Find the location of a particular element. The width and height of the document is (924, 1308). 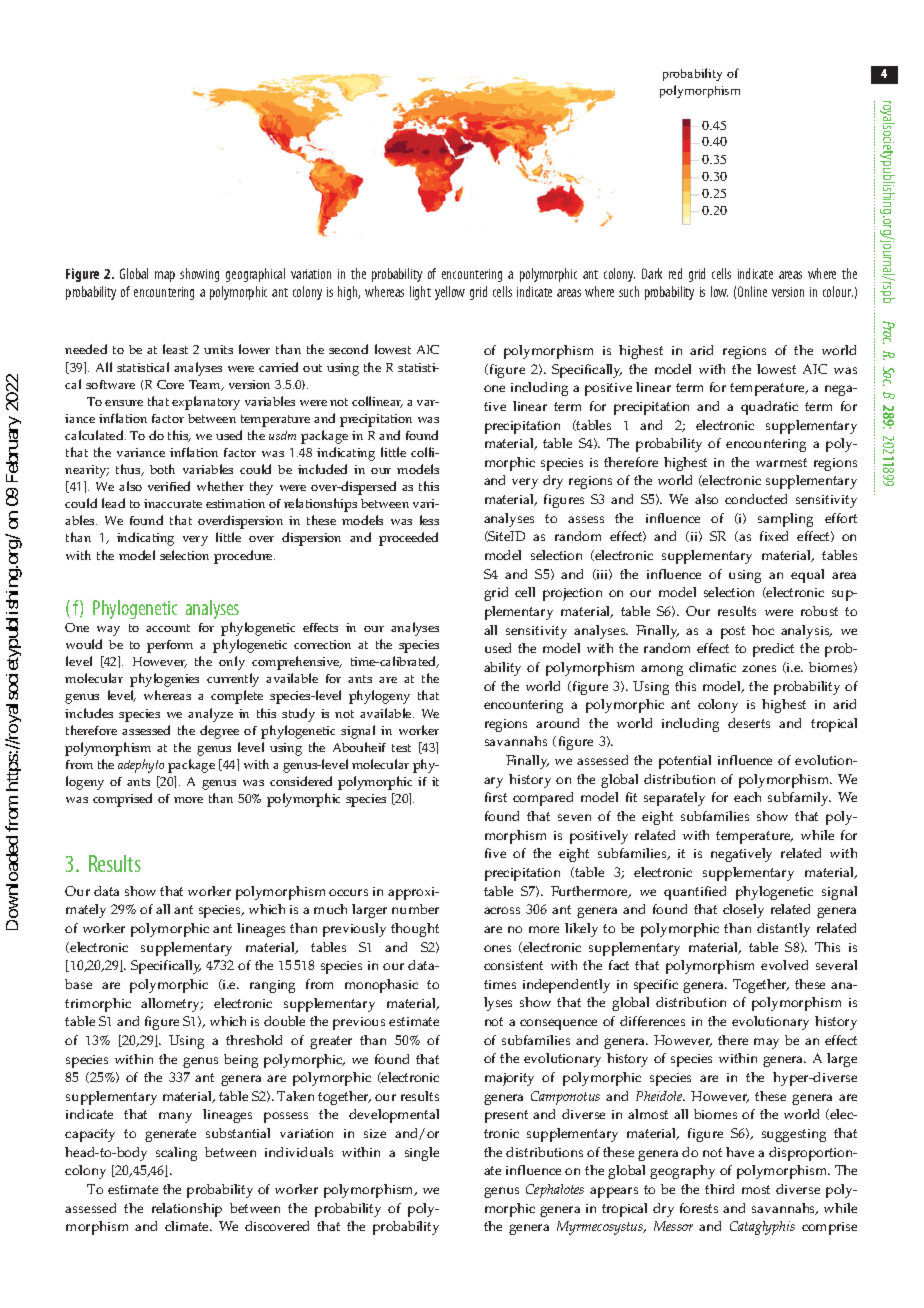

Online is located at coordinates (752, 291).
